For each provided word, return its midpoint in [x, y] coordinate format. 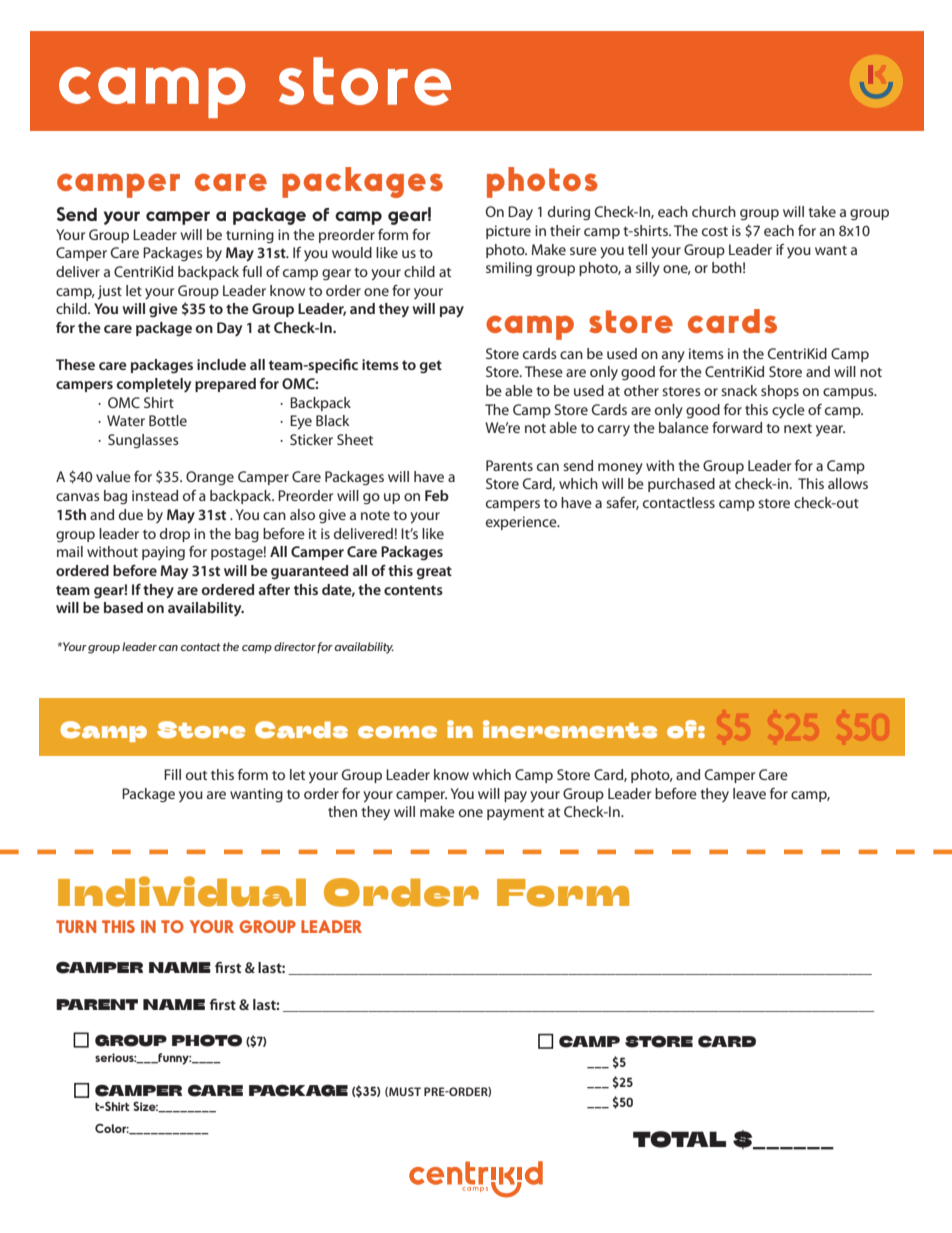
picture [508, 232]
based [123, 607]
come [397, 732]
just [109, 292]
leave [749, 793]
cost [715, 231]
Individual [182, 891]
